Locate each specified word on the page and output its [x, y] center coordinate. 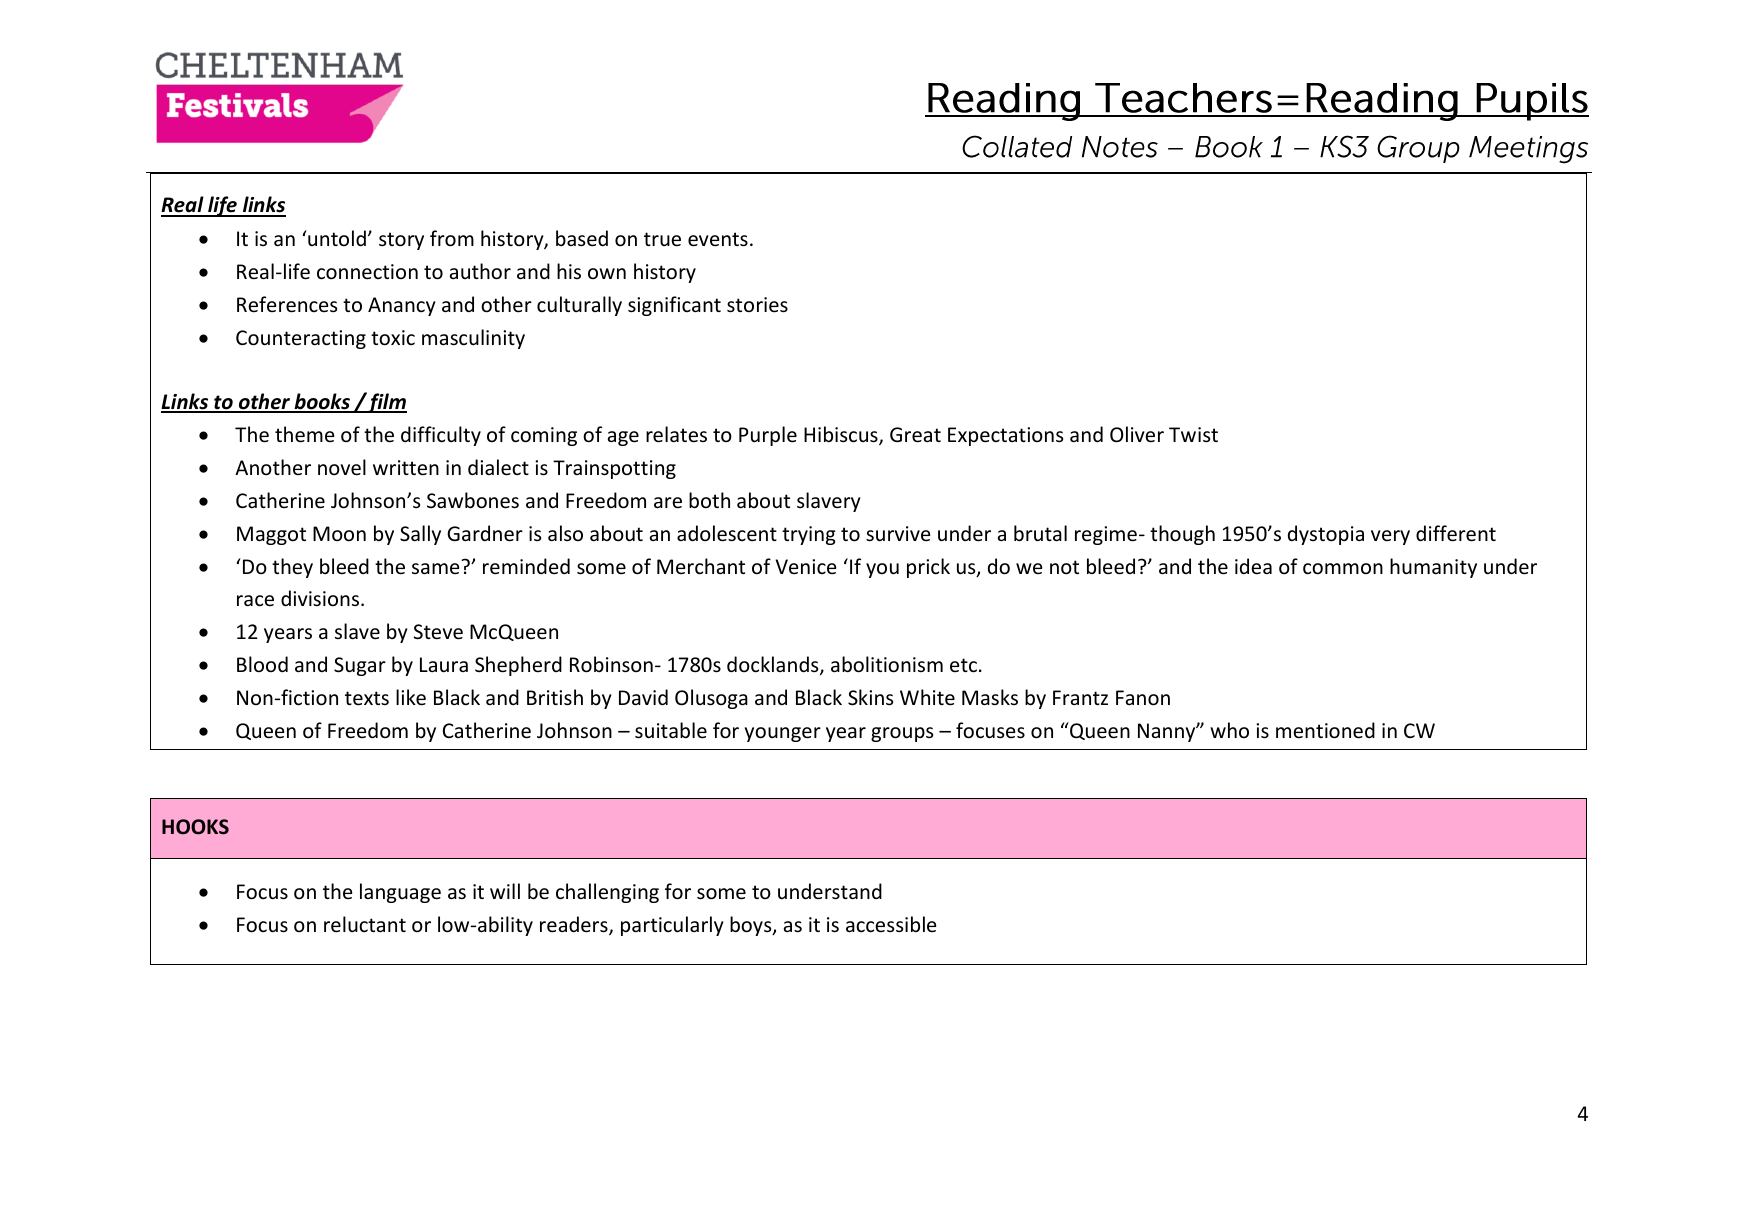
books [322, 402]
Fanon [1143, 698]
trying [809, 535]
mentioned [1325, 730]
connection [367, 272]
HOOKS [195, 827]
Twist [1193, 434]
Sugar [360, 666]
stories [757, 305]
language [400, 893]
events [718, 239]
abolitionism [887, 664]
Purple [768, 436]
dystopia [1326, 535]
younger [783, 734]
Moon [339, 533]
